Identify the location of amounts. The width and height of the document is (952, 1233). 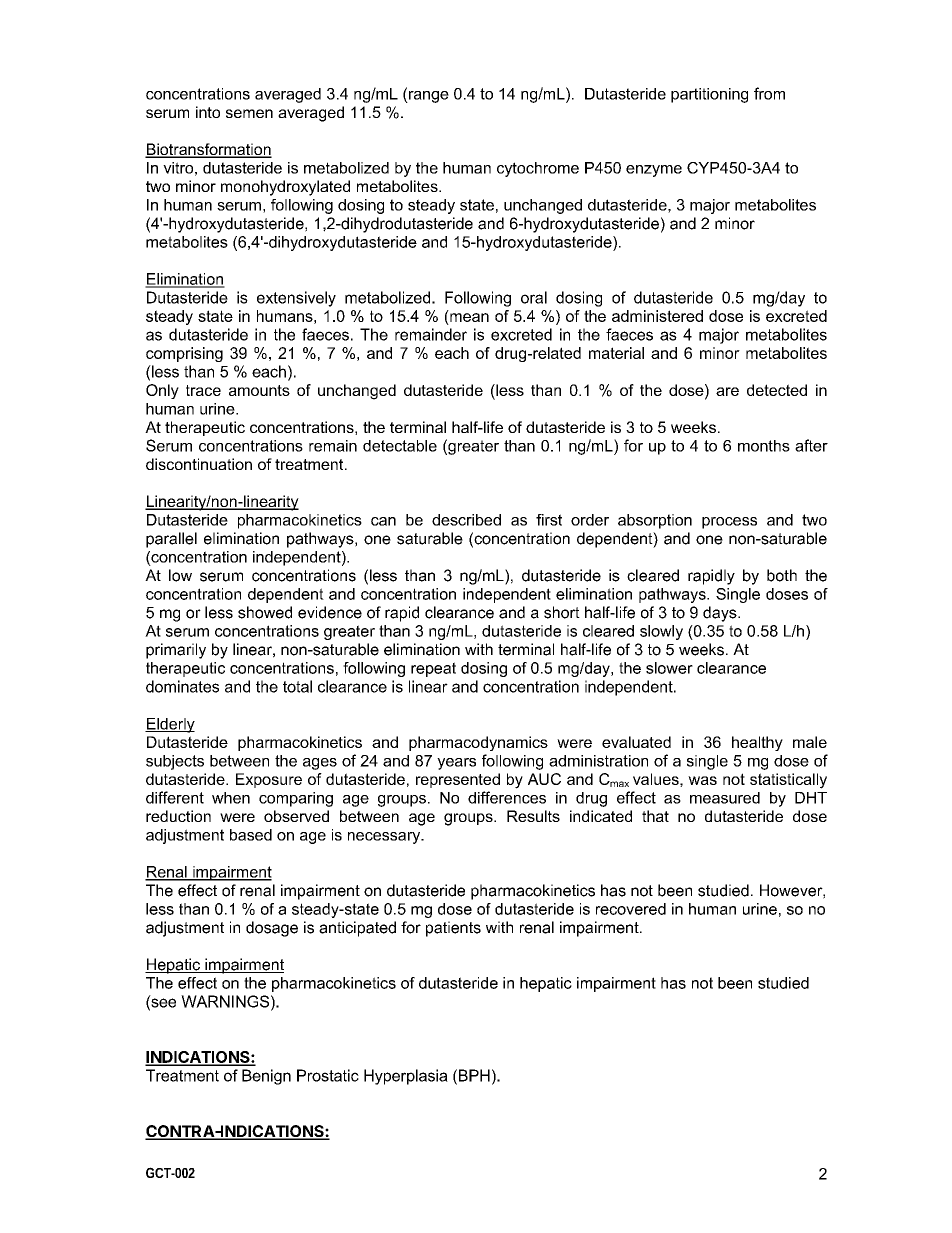
(259, 390).
